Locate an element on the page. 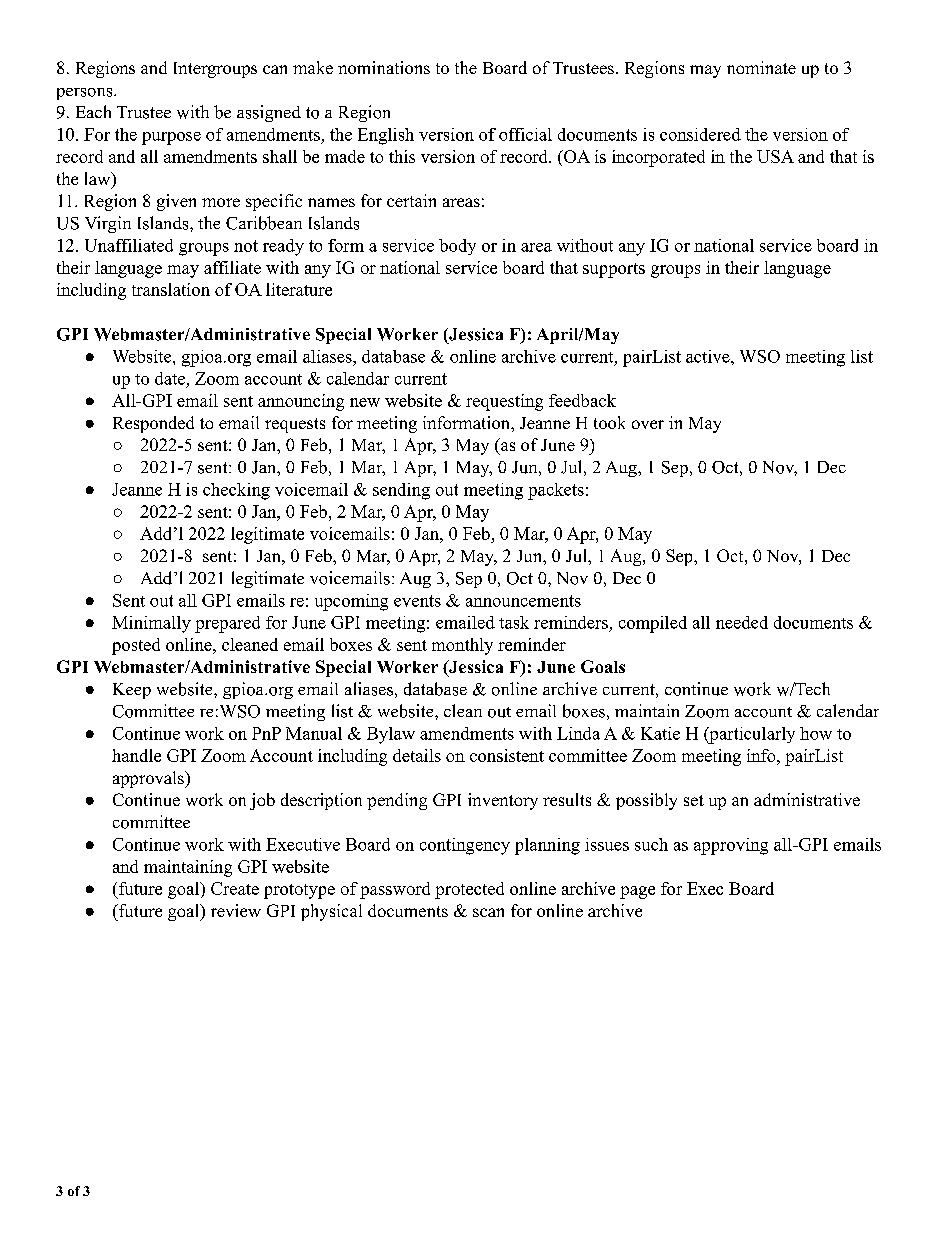 Image resolution: width=952 pixels, height=1233 pixels. nominations is located at coordinates (384, 67).
